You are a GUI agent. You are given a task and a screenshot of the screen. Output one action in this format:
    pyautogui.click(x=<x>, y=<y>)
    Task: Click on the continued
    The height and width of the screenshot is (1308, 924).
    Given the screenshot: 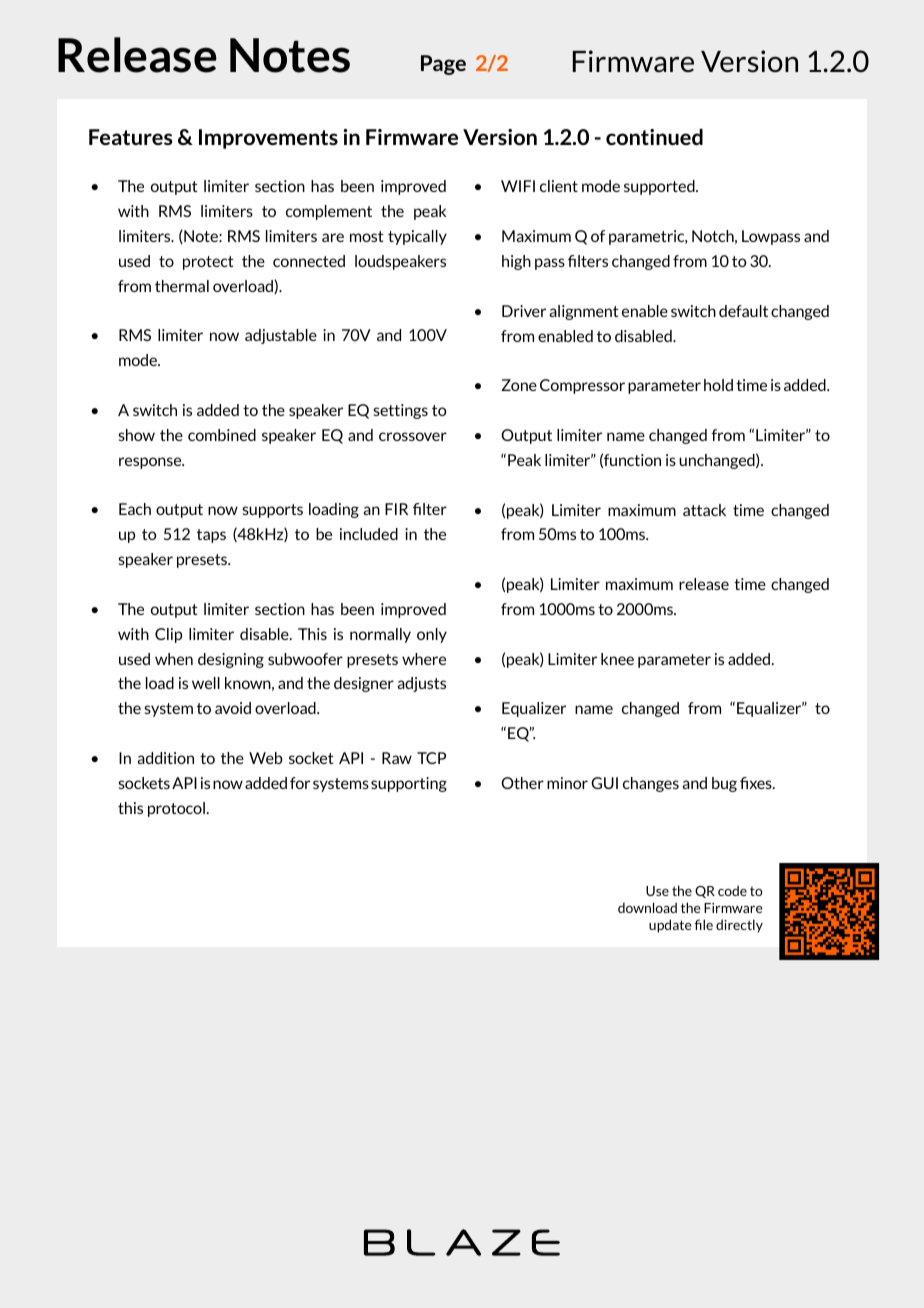 What is the action you would take?
    pyautogui.click(x=654, y=137)
